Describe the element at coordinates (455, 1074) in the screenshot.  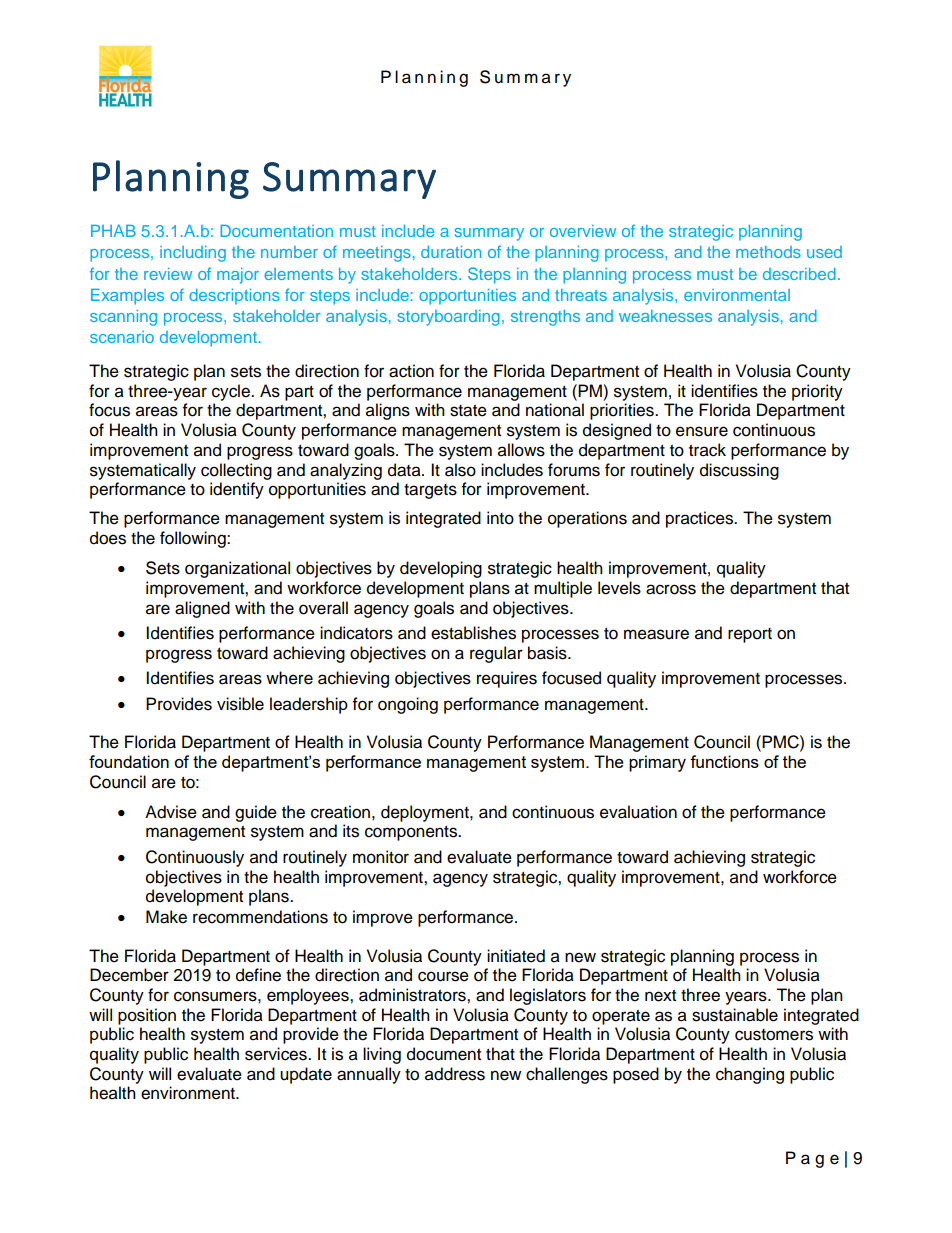
I see `address` at that location.
